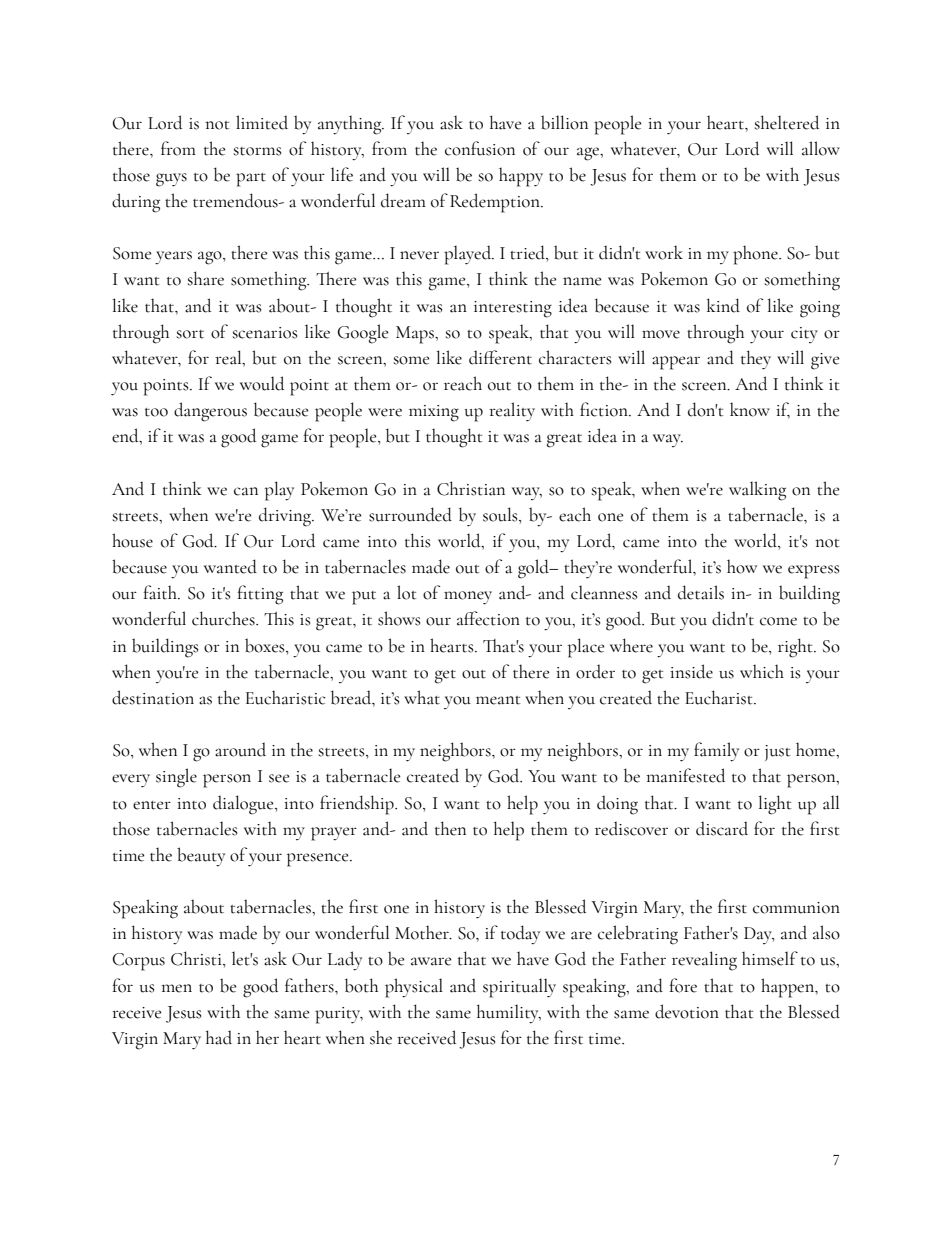 The image size is (952, 1233). What do you see at coordinates (762, 671) in the screenshot?
I see `which` at bounding box center [762, 671].
